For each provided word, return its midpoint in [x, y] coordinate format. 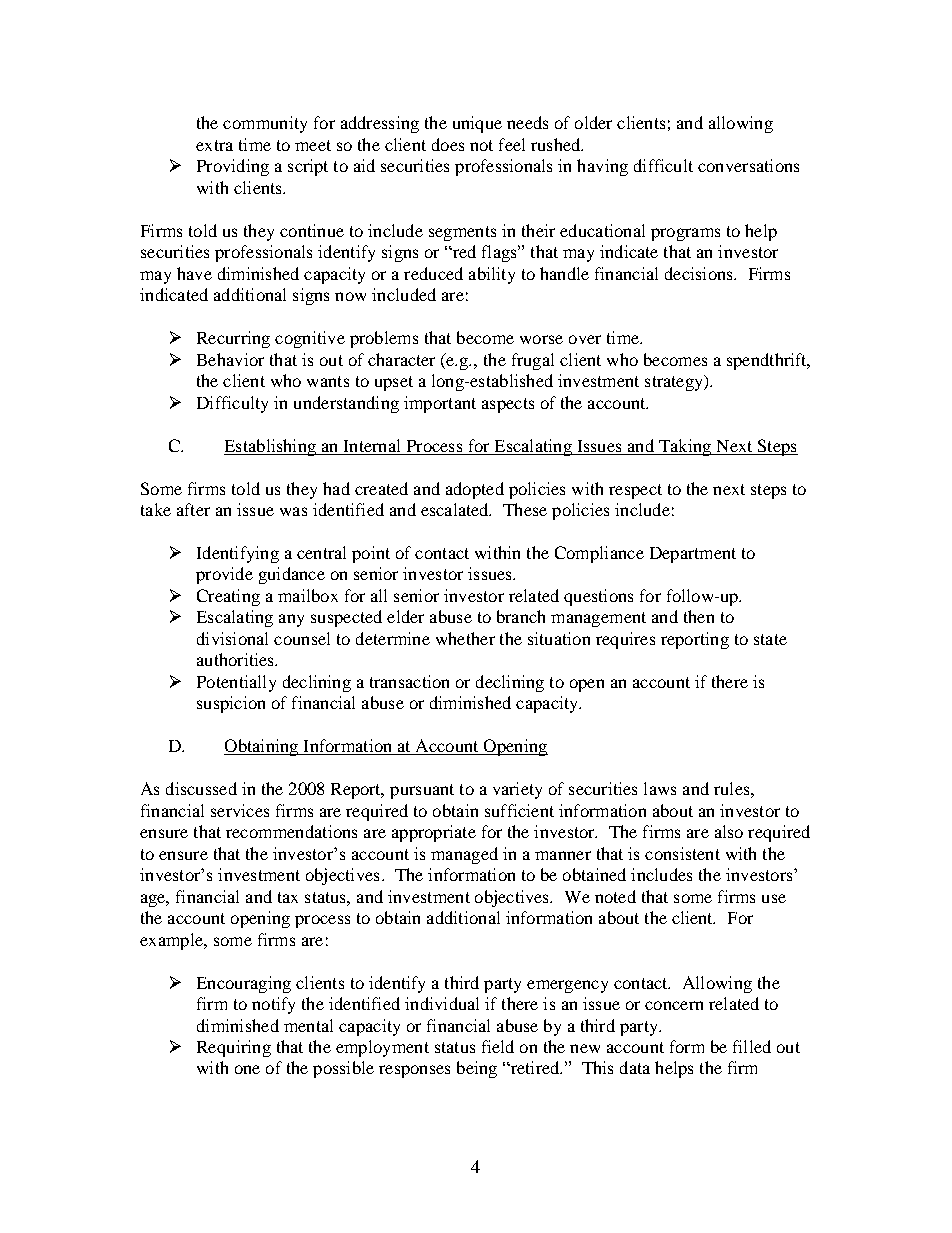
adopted [475, 490]
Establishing [271, 447]
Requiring [234, 1048]
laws [660, 788]
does [448, 144]
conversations [748, 165]
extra [214, 145]
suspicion [231, 704]
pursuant [422, 791]
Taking [684, 447]
